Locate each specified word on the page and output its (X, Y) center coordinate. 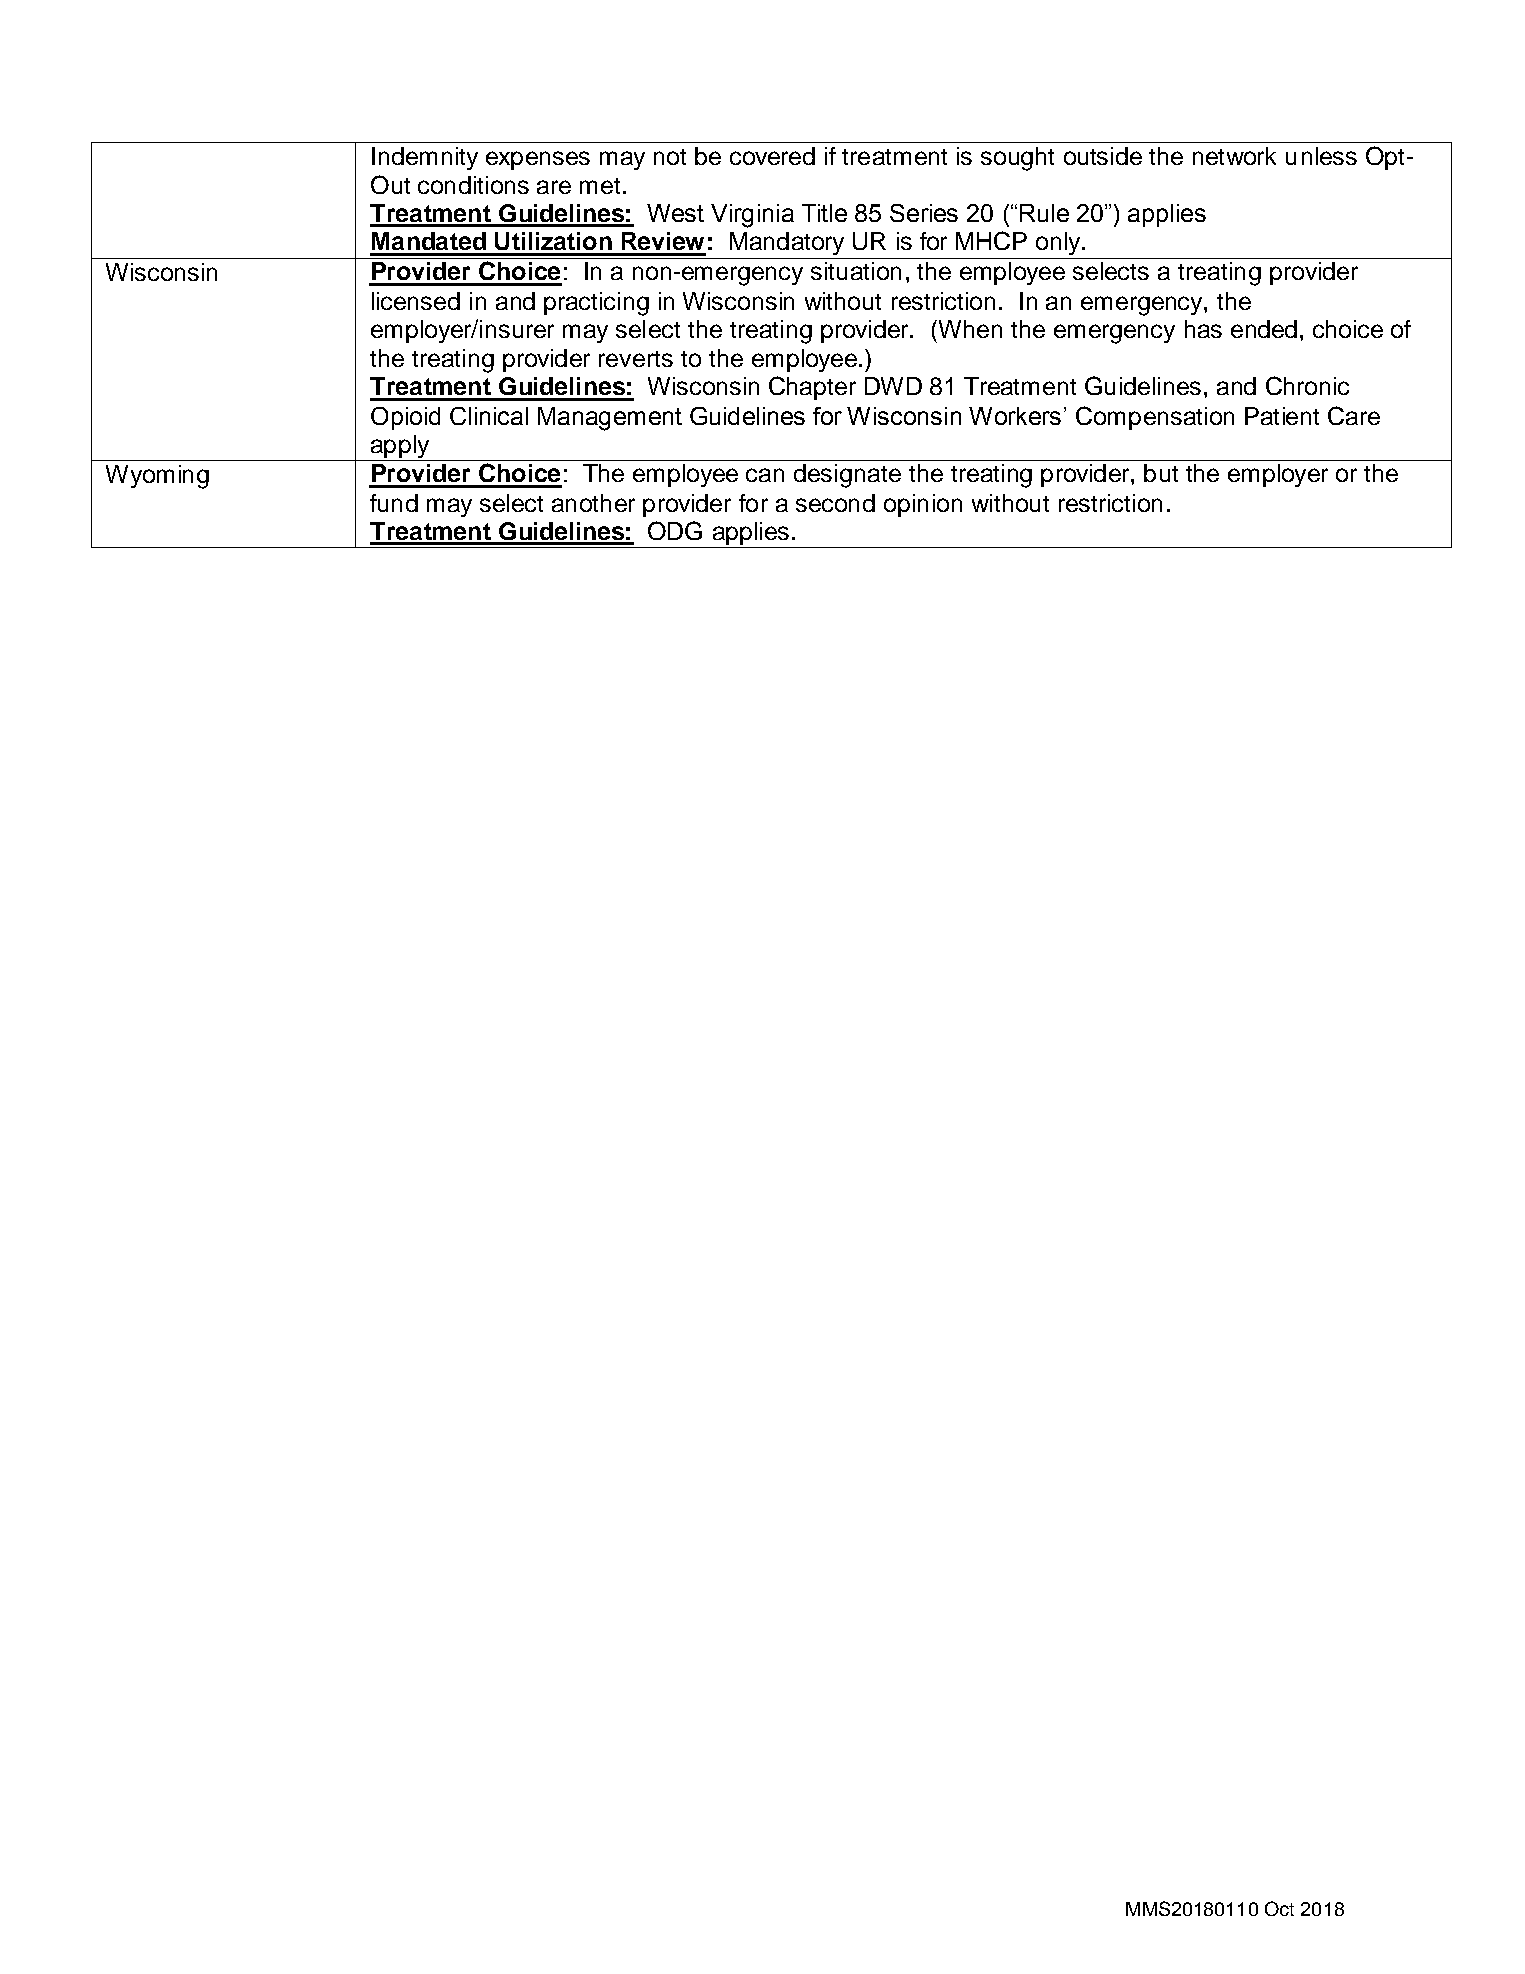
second (835, 503)
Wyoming (157, 477)
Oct (1279, 1908)
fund (394, 503)
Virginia (752, 216)
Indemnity (425, 158)
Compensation (1155, 418)
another (593, 503)
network (1234, 156)
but (1161, 473)
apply (400, 448)
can (765, 475)
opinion (923, 505)
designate (847, 476)
